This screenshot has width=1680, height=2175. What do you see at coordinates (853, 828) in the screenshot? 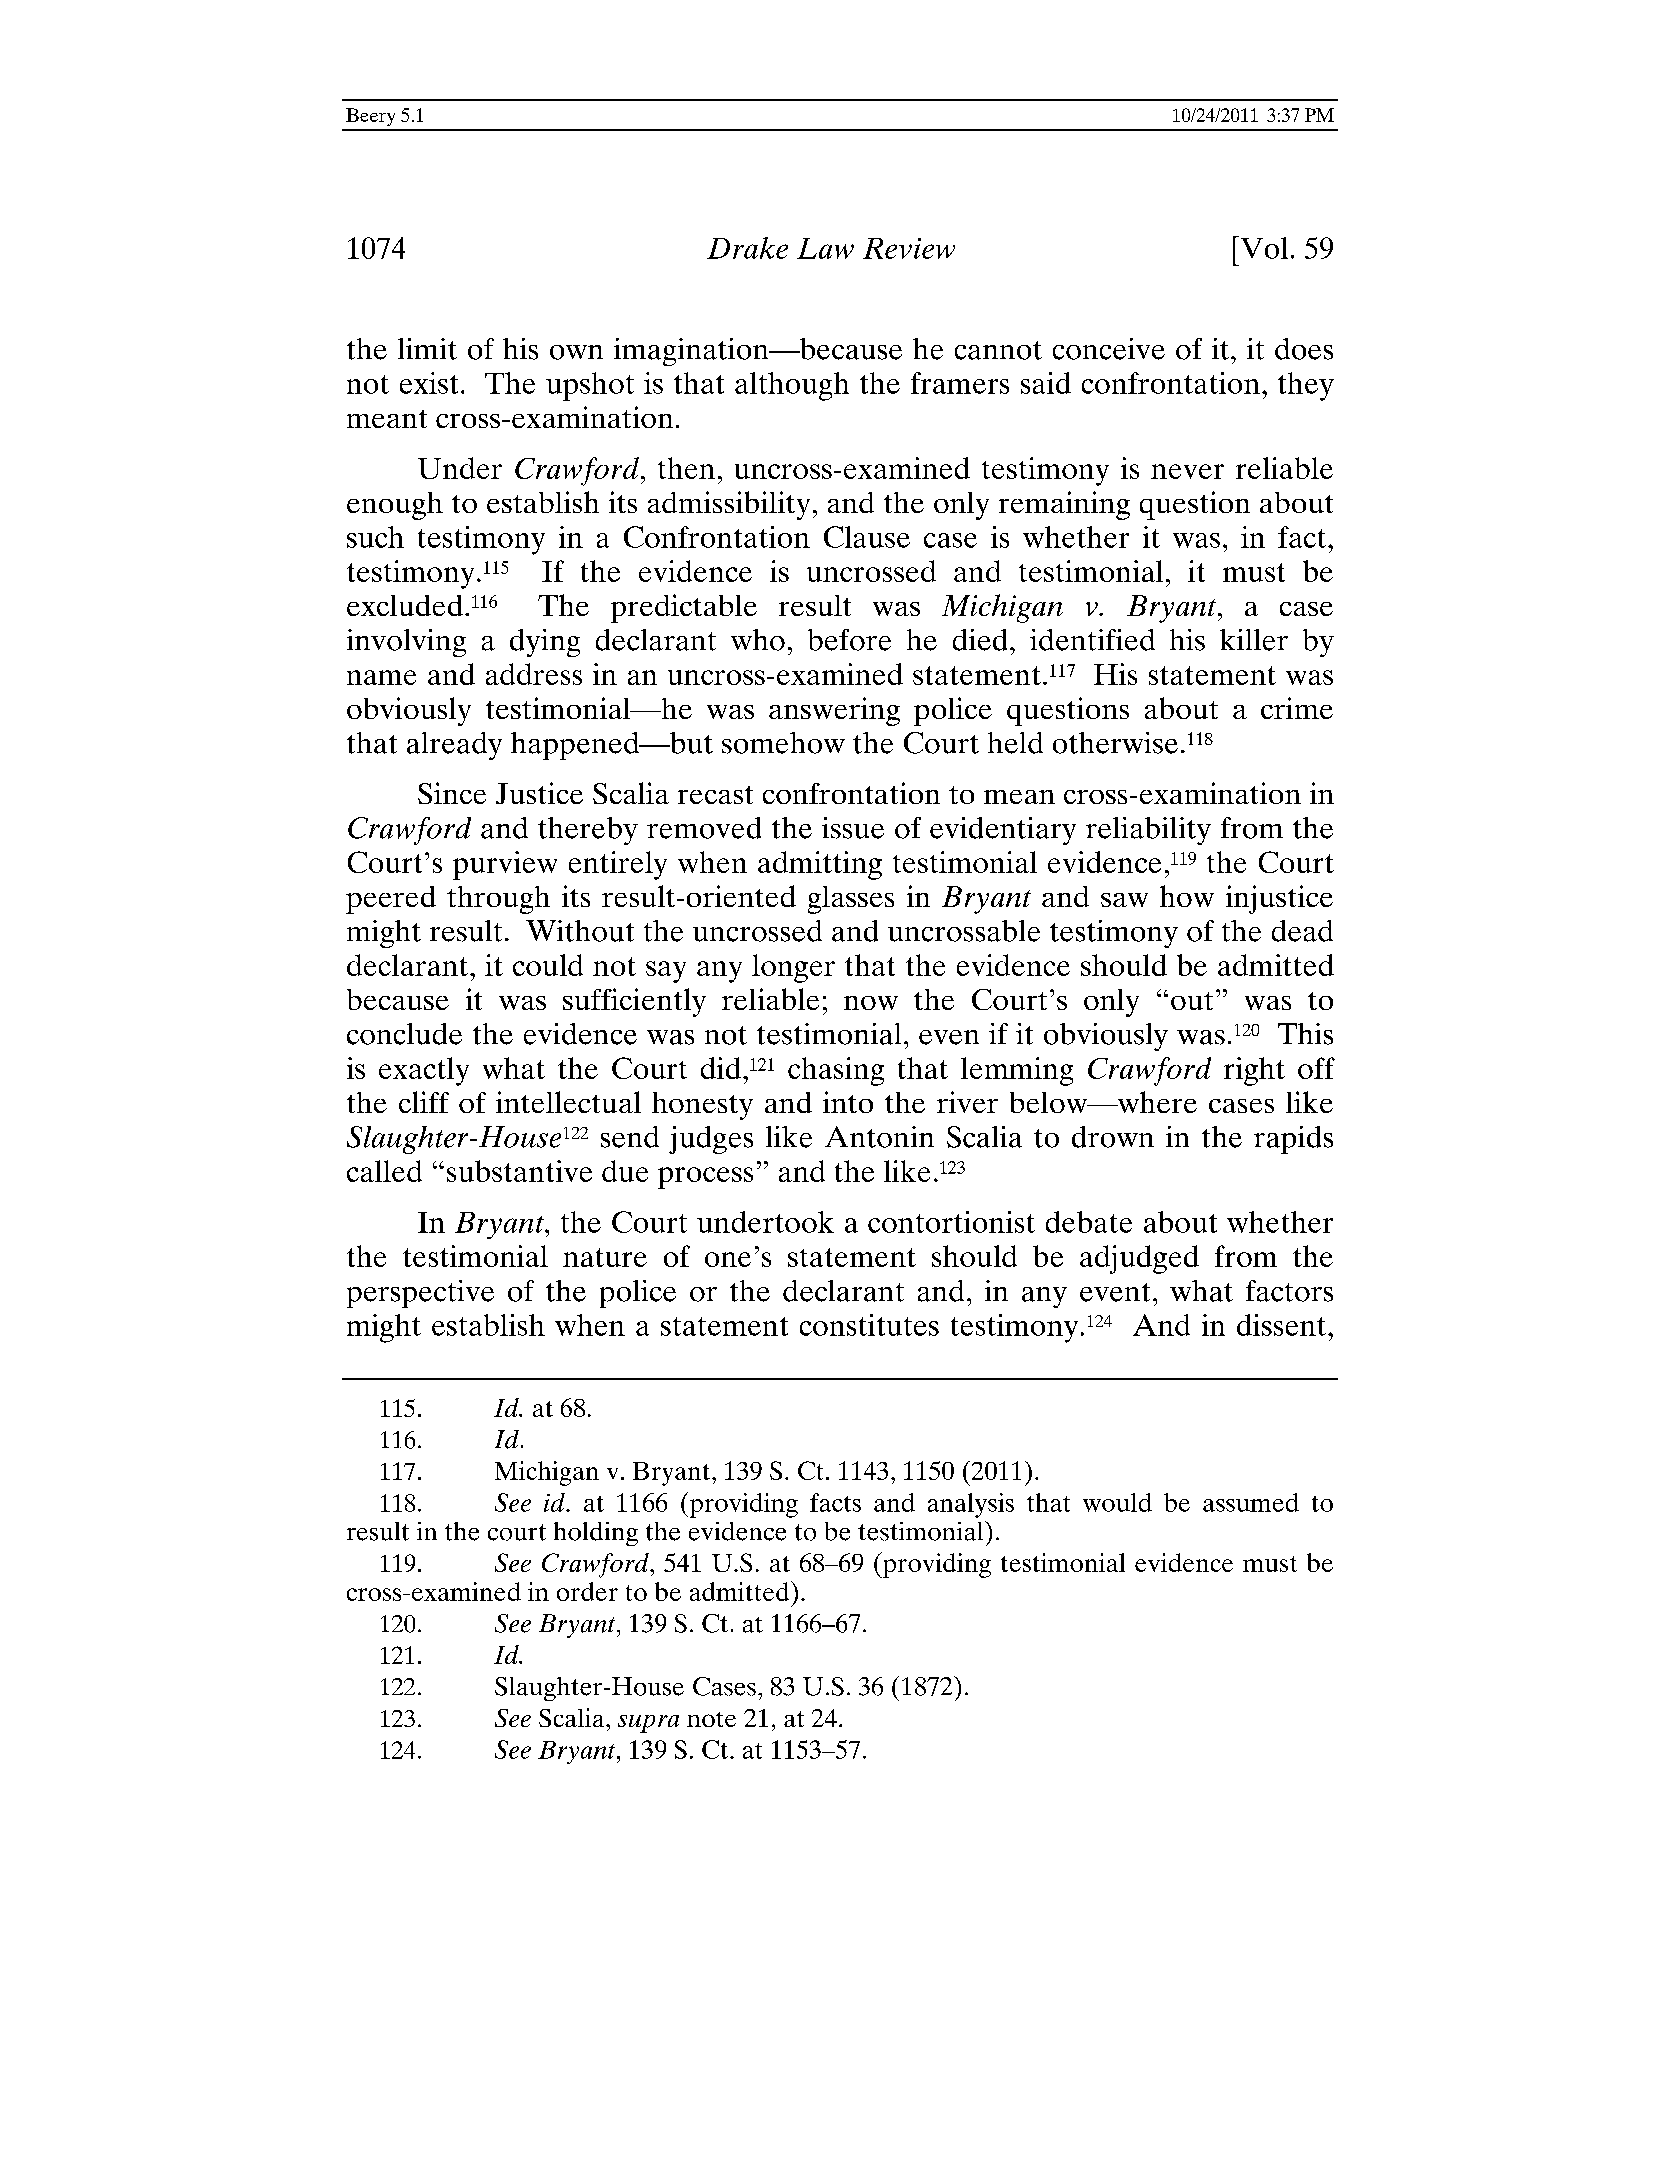
I see `issue` at bounding box center [853, 828].
